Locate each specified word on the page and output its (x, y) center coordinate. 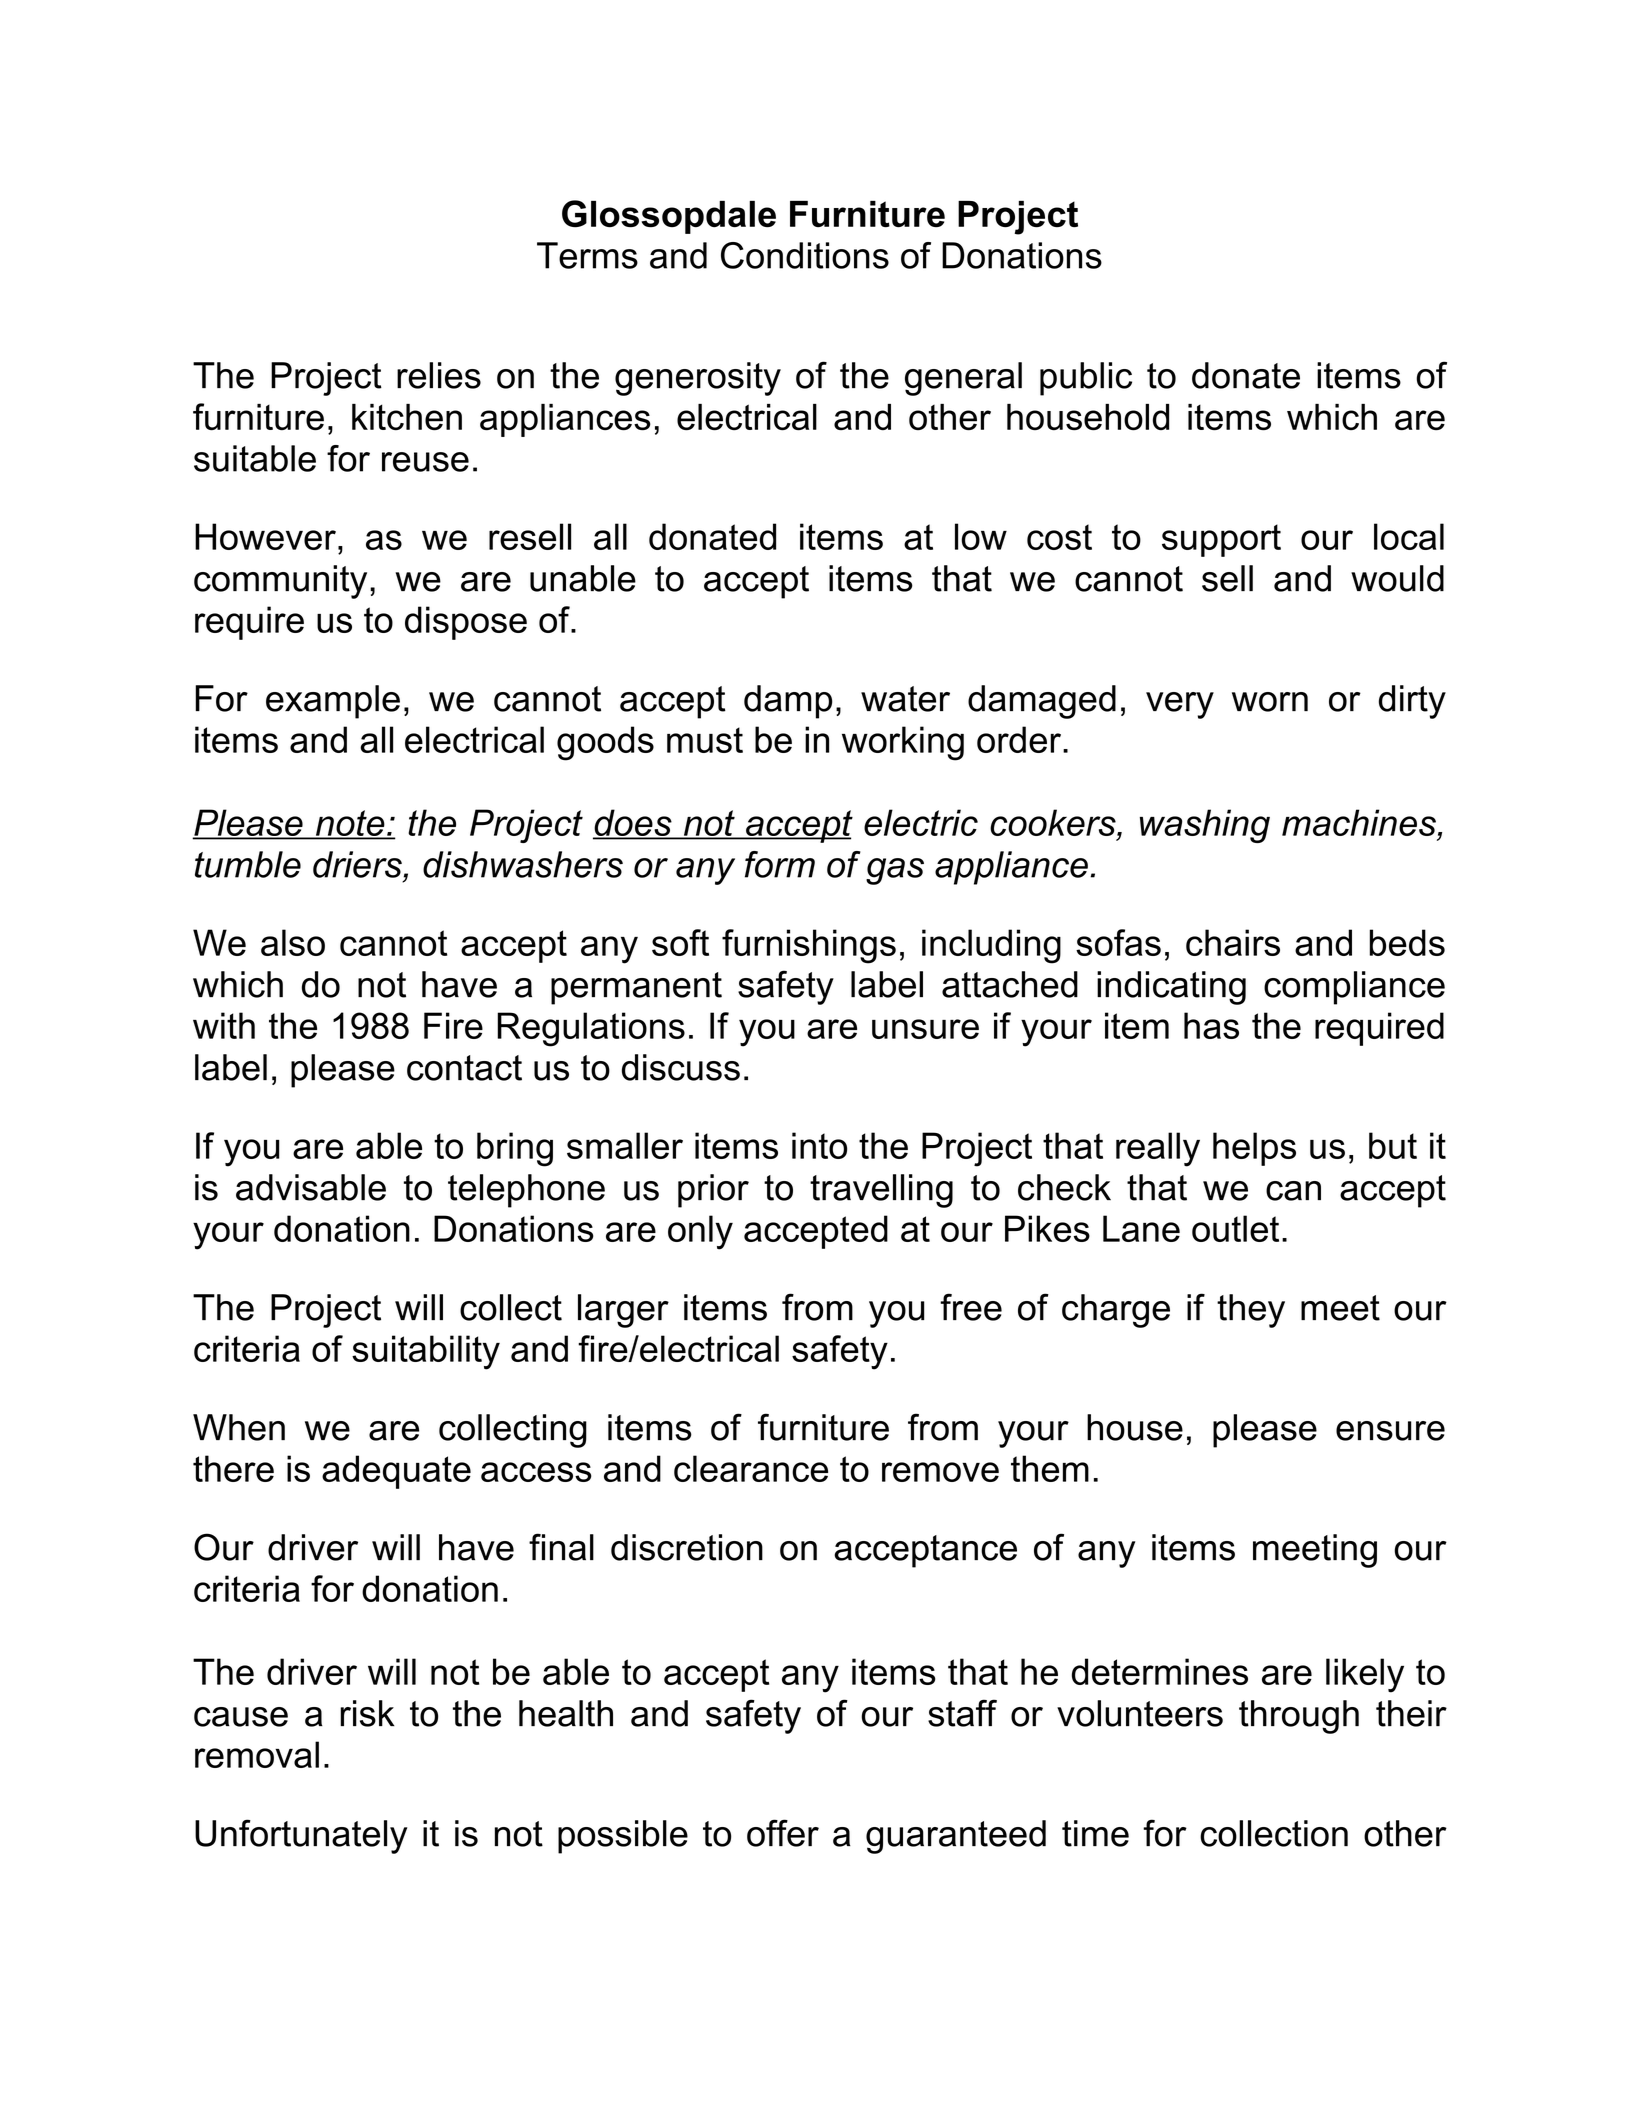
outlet (1235, 1228)
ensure (1390, 1431)
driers (357, 864)
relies (439, 375)
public (1086, 379)
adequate (396, 1472)
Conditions (805, 255)
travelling (881, 1191)
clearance (751, 1468)
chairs (1233, 942)
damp (788, 702)
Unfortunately (301, 1836)
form (780, 864)
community (280, 582)
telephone (526, 1191)
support (1221, 540)
